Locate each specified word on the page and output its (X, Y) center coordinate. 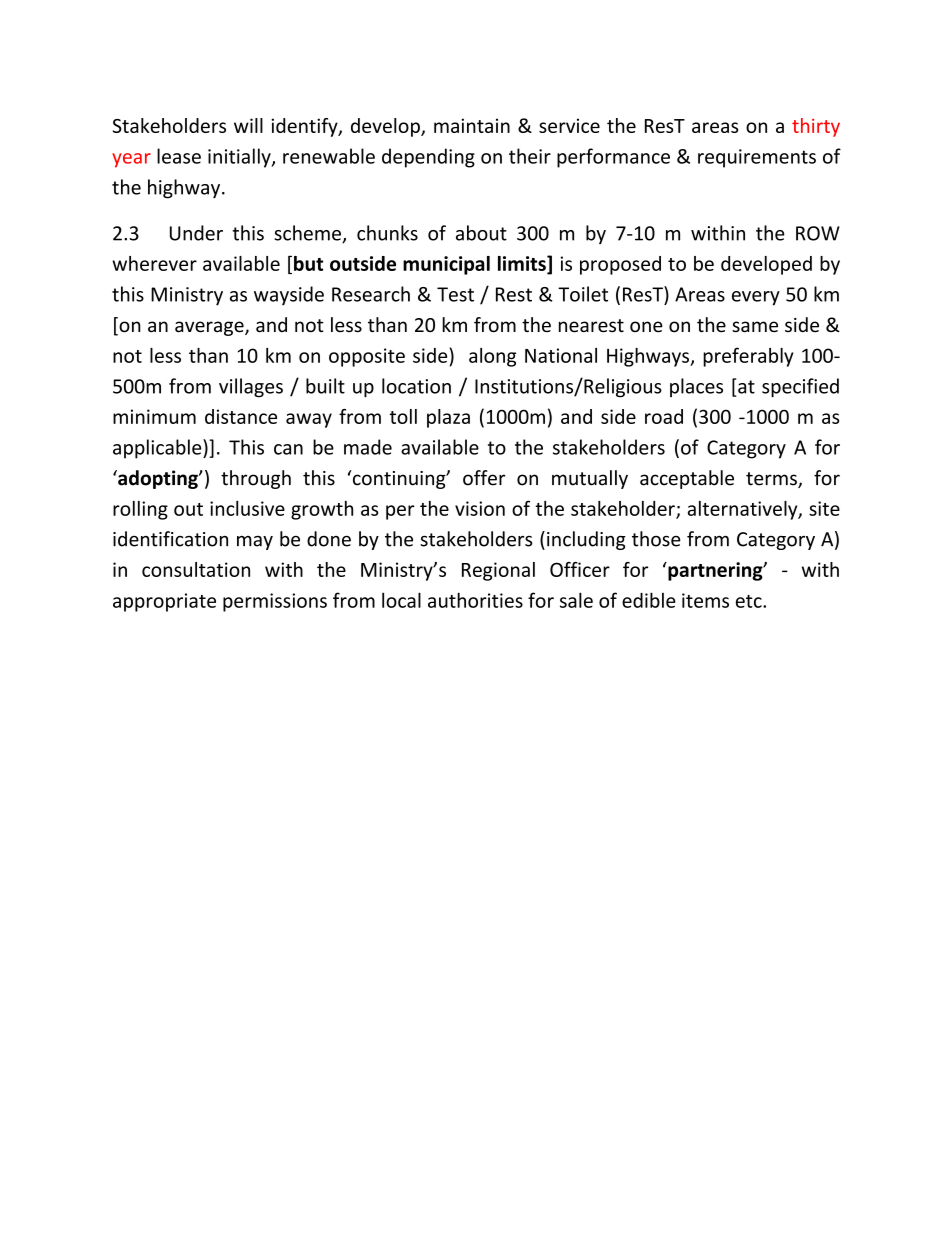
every (756, 298)
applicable (158, 449)
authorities (475, 600)
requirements (757, 158)
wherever (154, 263)
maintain (472, 125)
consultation (196, 569)
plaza (448, 418)
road (664, 416)
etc (750, 601)
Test (455, 294)
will (248, 125)
